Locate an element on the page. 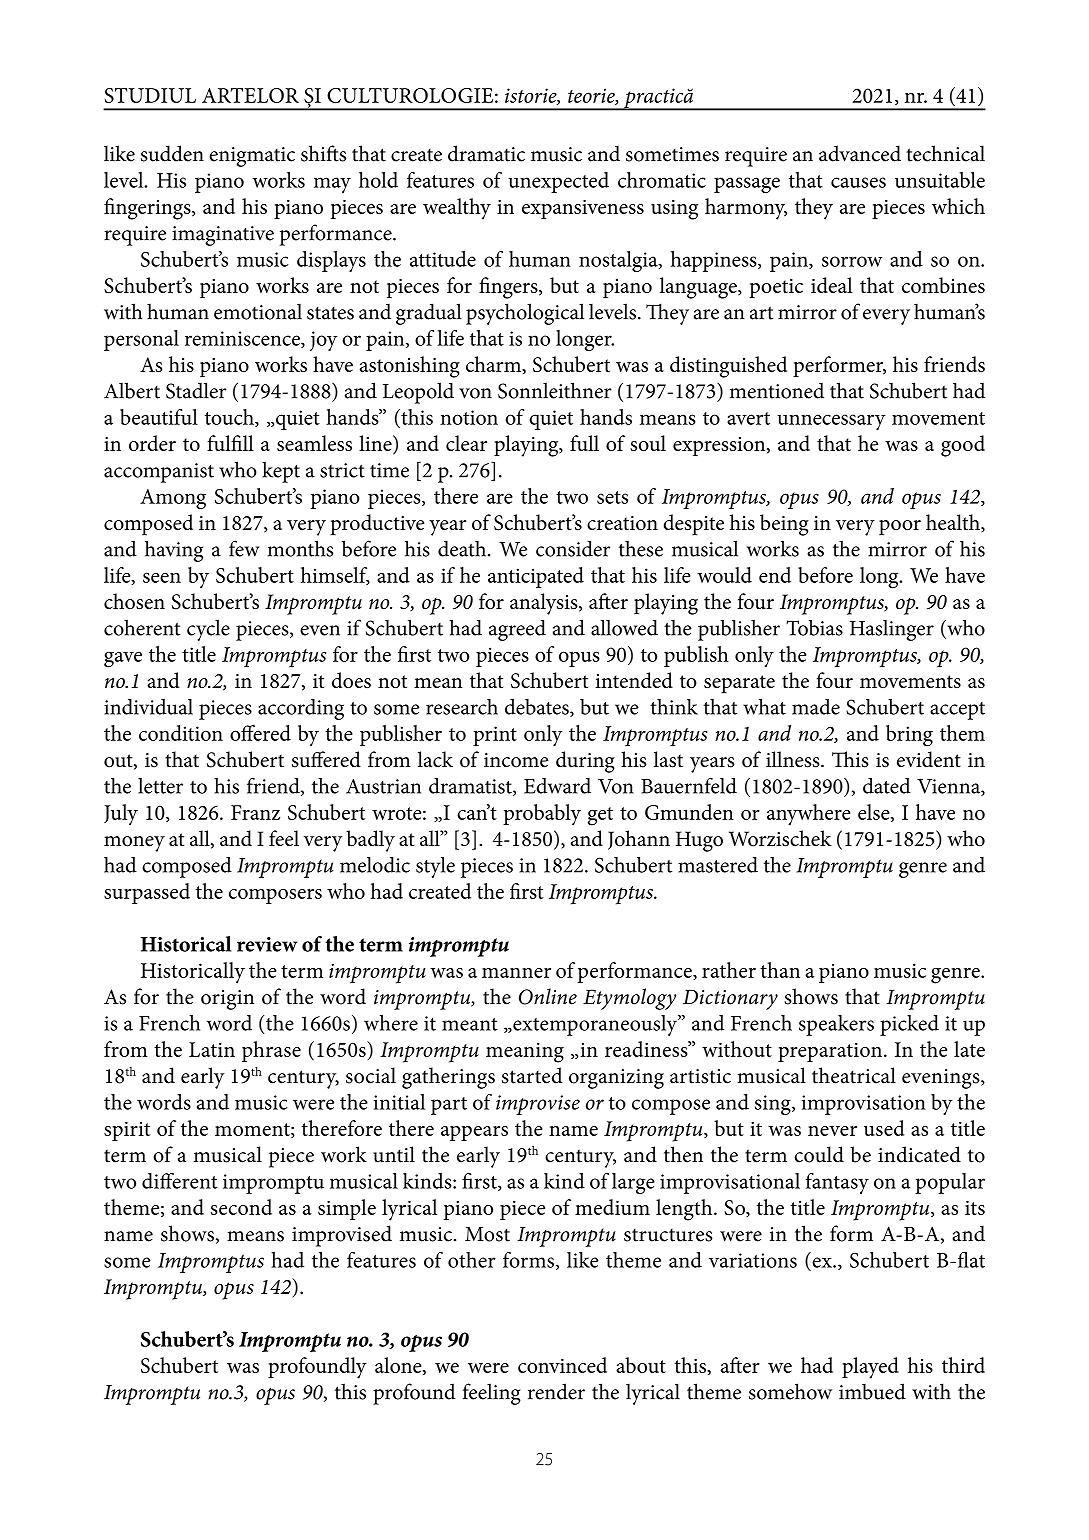 The width and height of the page is (1089, 1540). played is located at coordinates (870, 1368).
